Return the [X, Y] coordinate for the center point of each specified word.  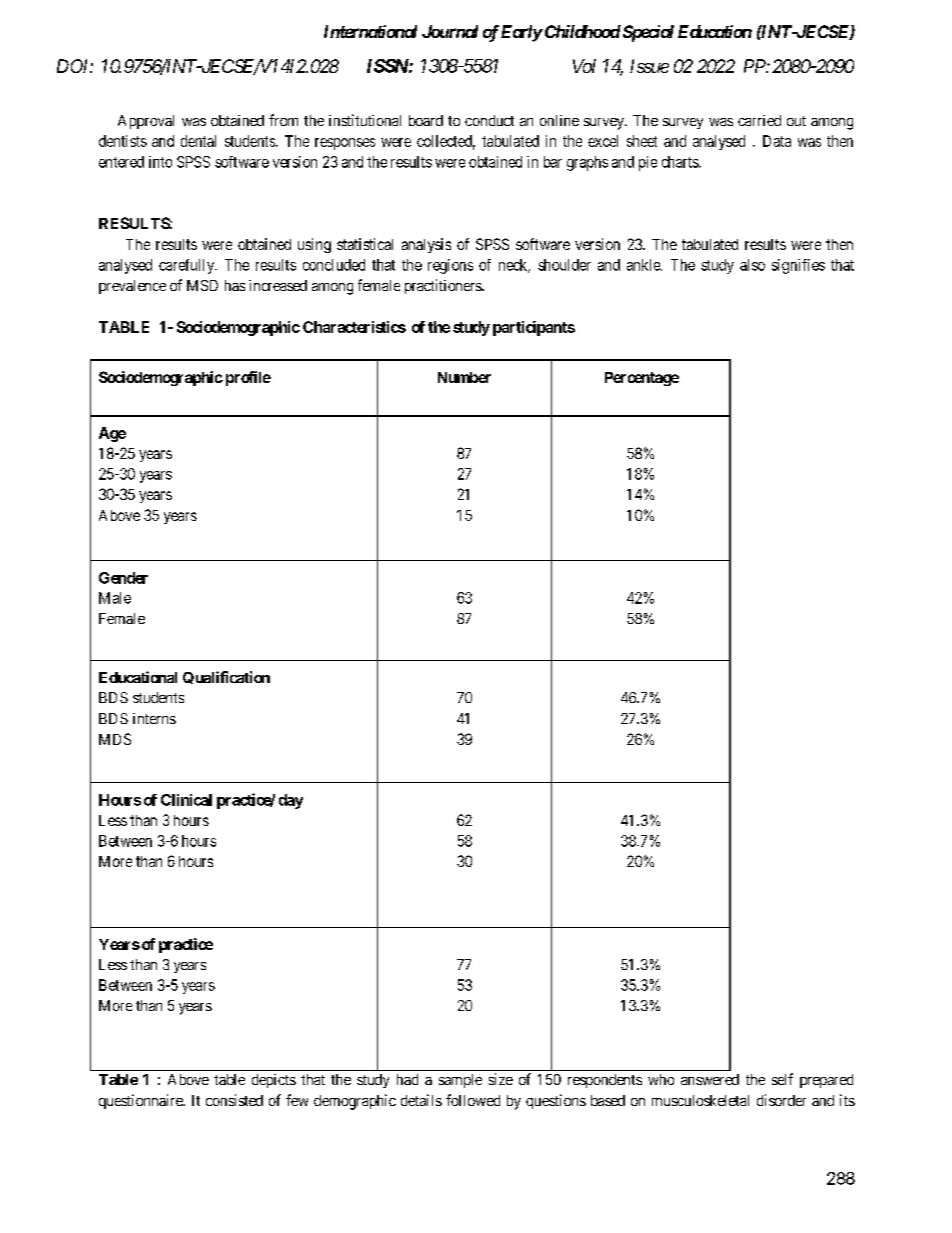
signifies [798, 266]
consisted [234, 1100]
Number [464, 377]
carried [759, 120]
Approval [146, 122]
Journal [450, 31]
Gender [123, 578]
